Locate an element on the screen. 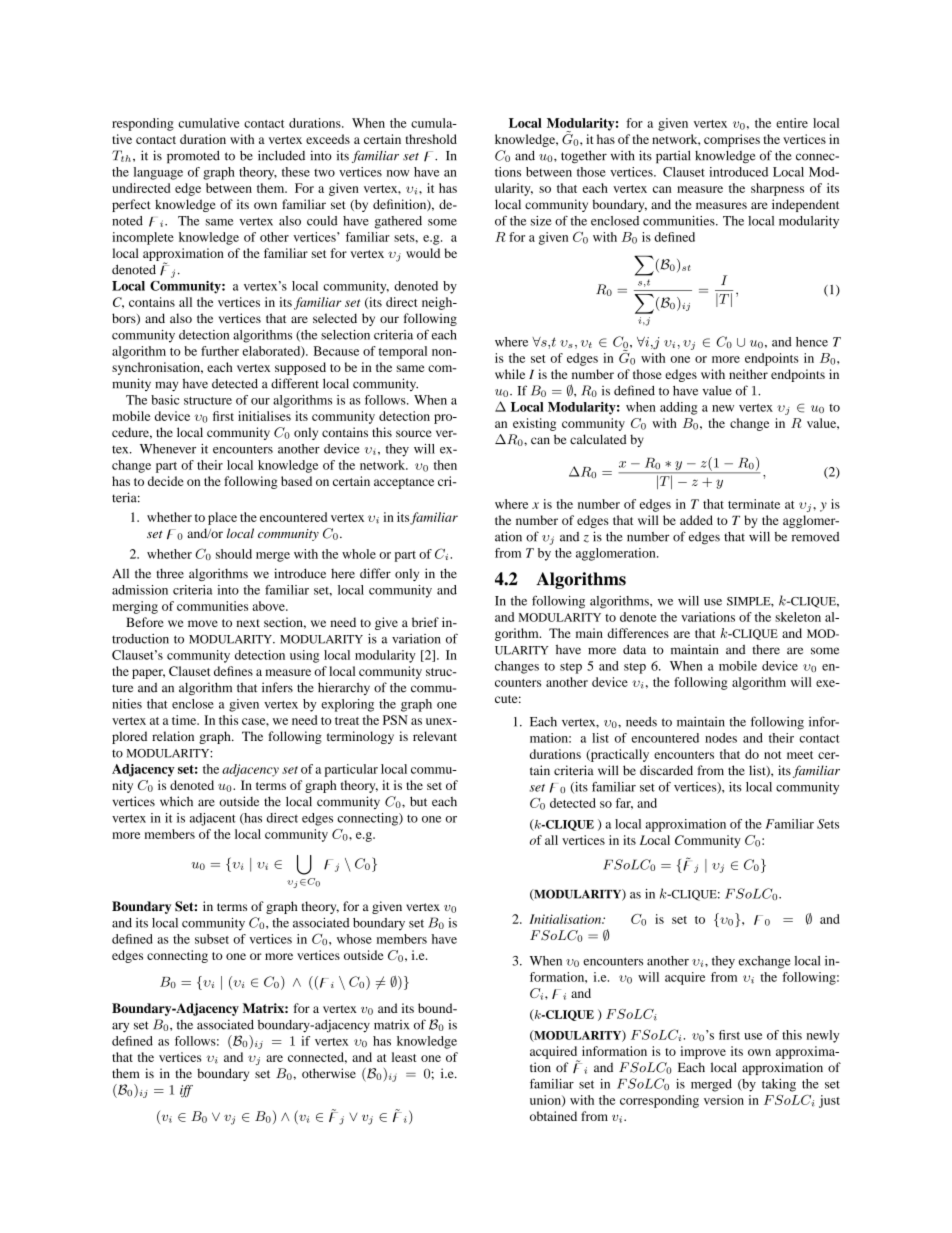 This screenshot has width=952, height=1233. then is located at coordinates (445, 465).
